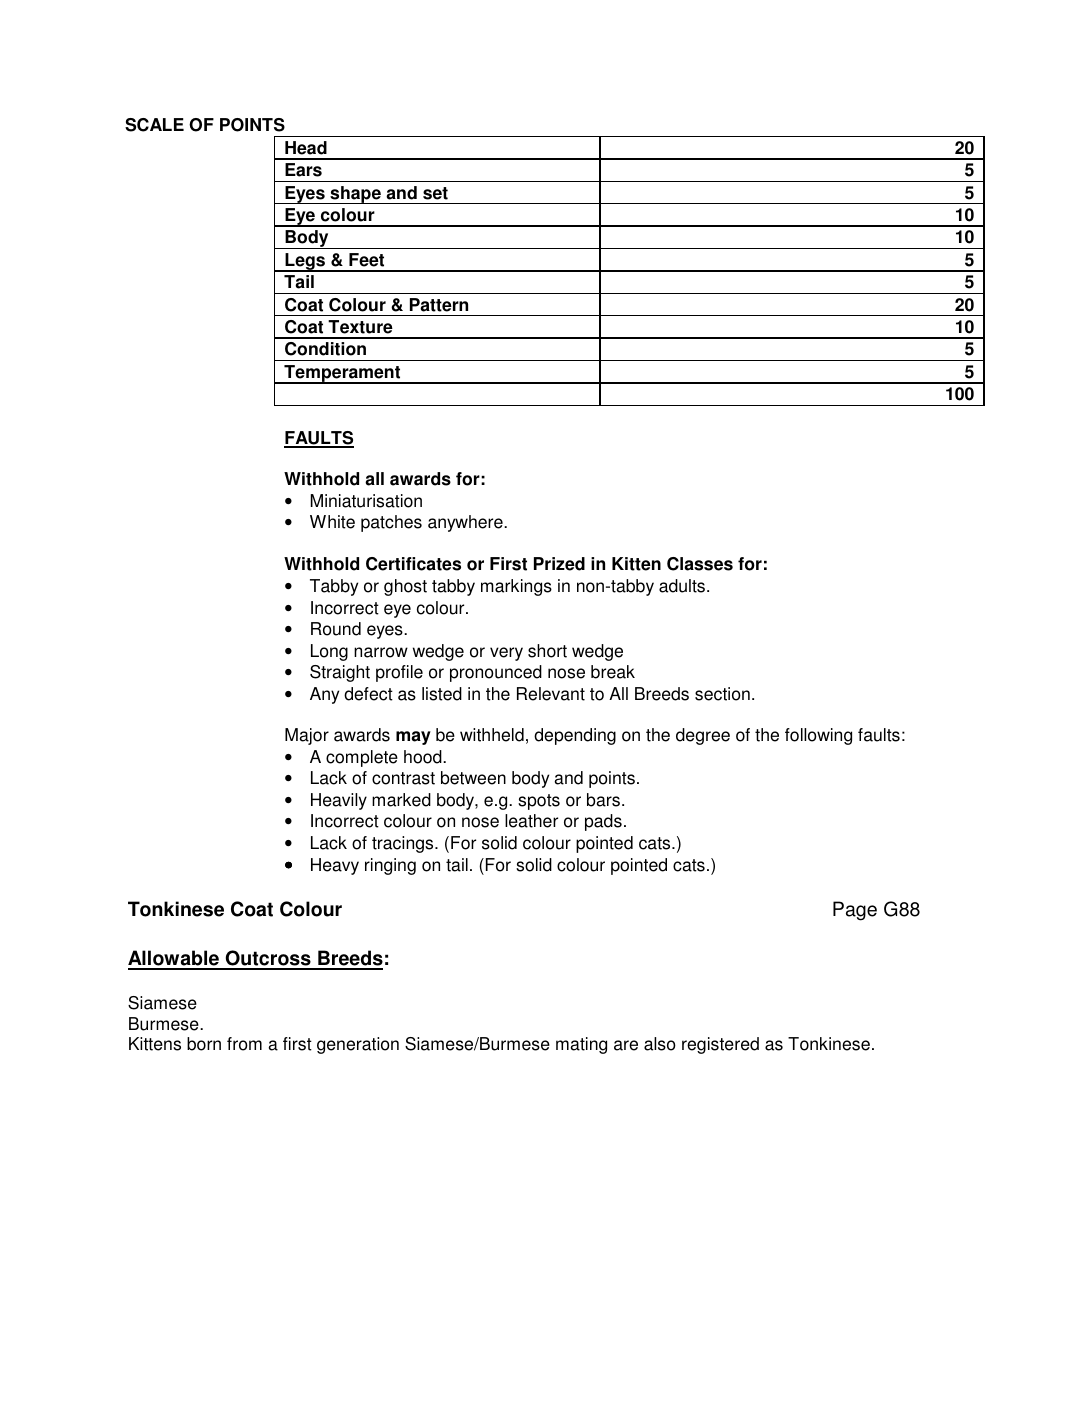 This screenshot has height=1408, width=1088. What do you see at coordinates (342, 374) in the screenshot?
I see `Temperament` at bounding box center [342, 374].
